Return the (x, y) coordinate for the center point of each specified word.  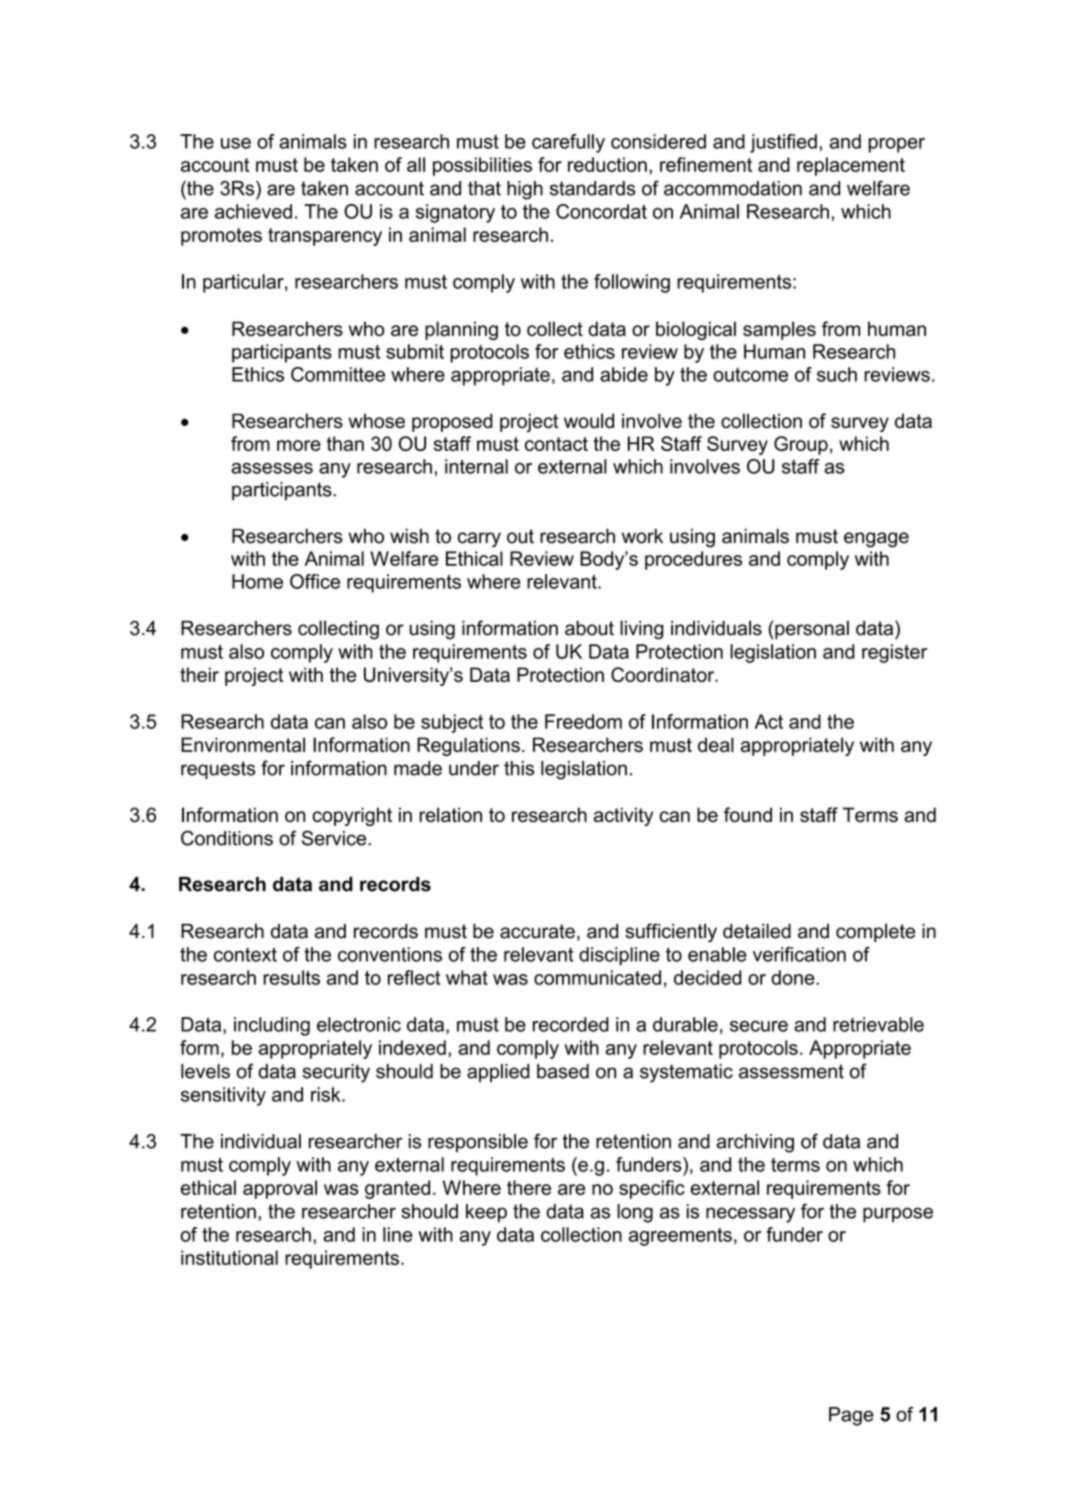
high (525, 190)
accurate (537, 931)
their (199, 674)
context (245, 954)
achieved (253, 211)
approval (280, 1189)
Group (801, 445)
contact (556, 444)
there (529, 1187)
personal (811, 629)
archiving (755, 1143)
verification (799, 954)
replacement (851, 166)
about (589, 628)
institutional (229, 1257)
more (299, 445)
